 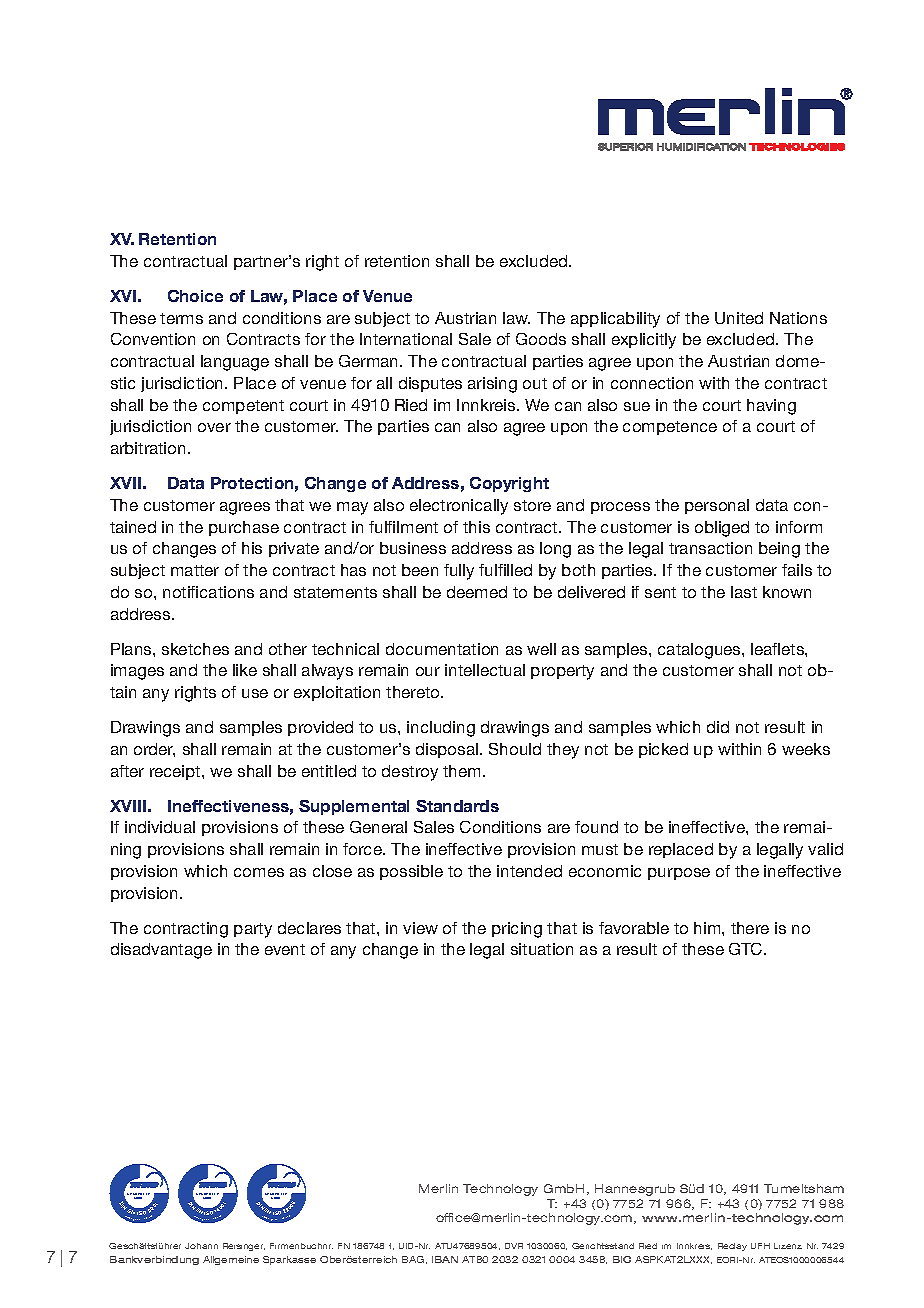 I want to click on Johann, so click(x=201, y=1246).
